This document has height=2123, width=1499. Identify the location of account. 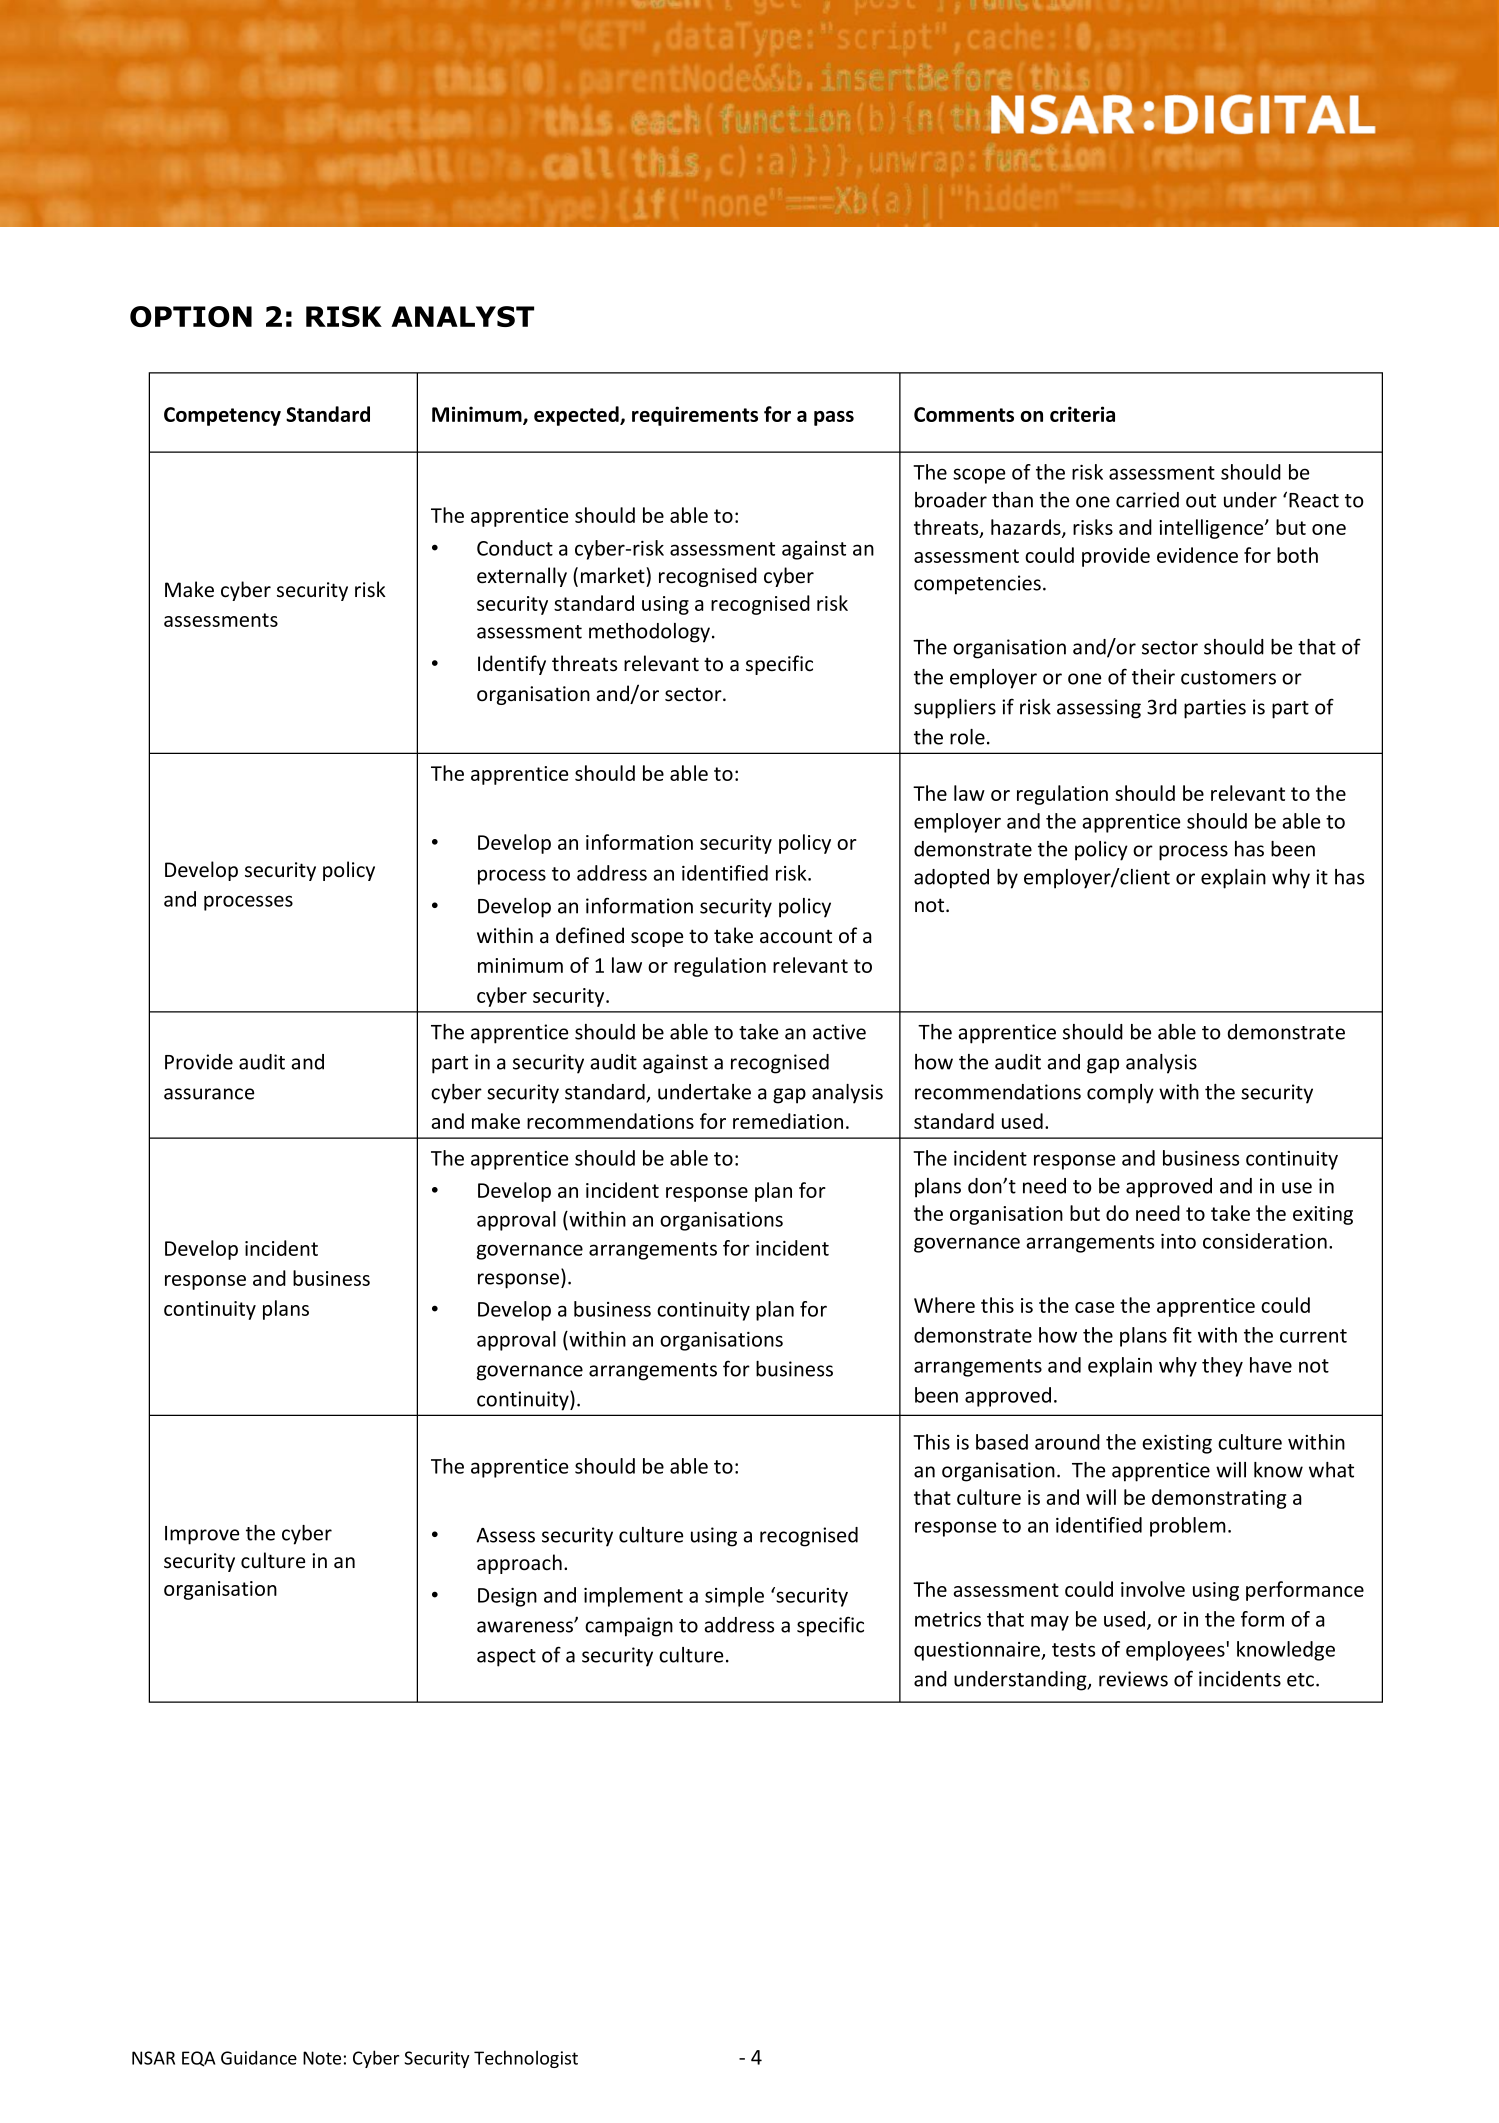
(796, 936).
